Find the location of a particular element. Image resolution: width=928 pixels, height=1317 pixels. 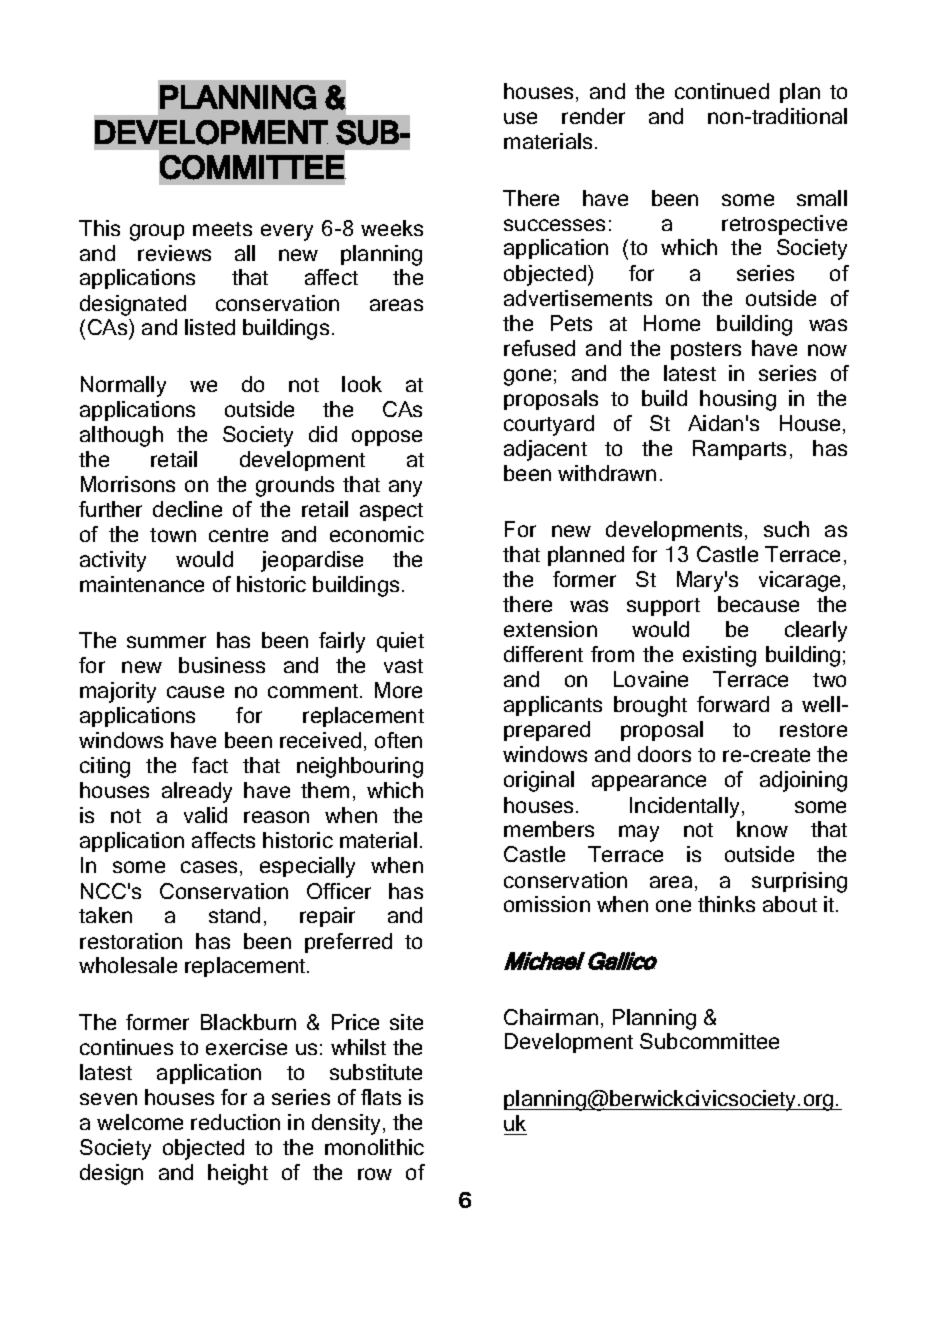

original is located at coordinates (539, 781).
